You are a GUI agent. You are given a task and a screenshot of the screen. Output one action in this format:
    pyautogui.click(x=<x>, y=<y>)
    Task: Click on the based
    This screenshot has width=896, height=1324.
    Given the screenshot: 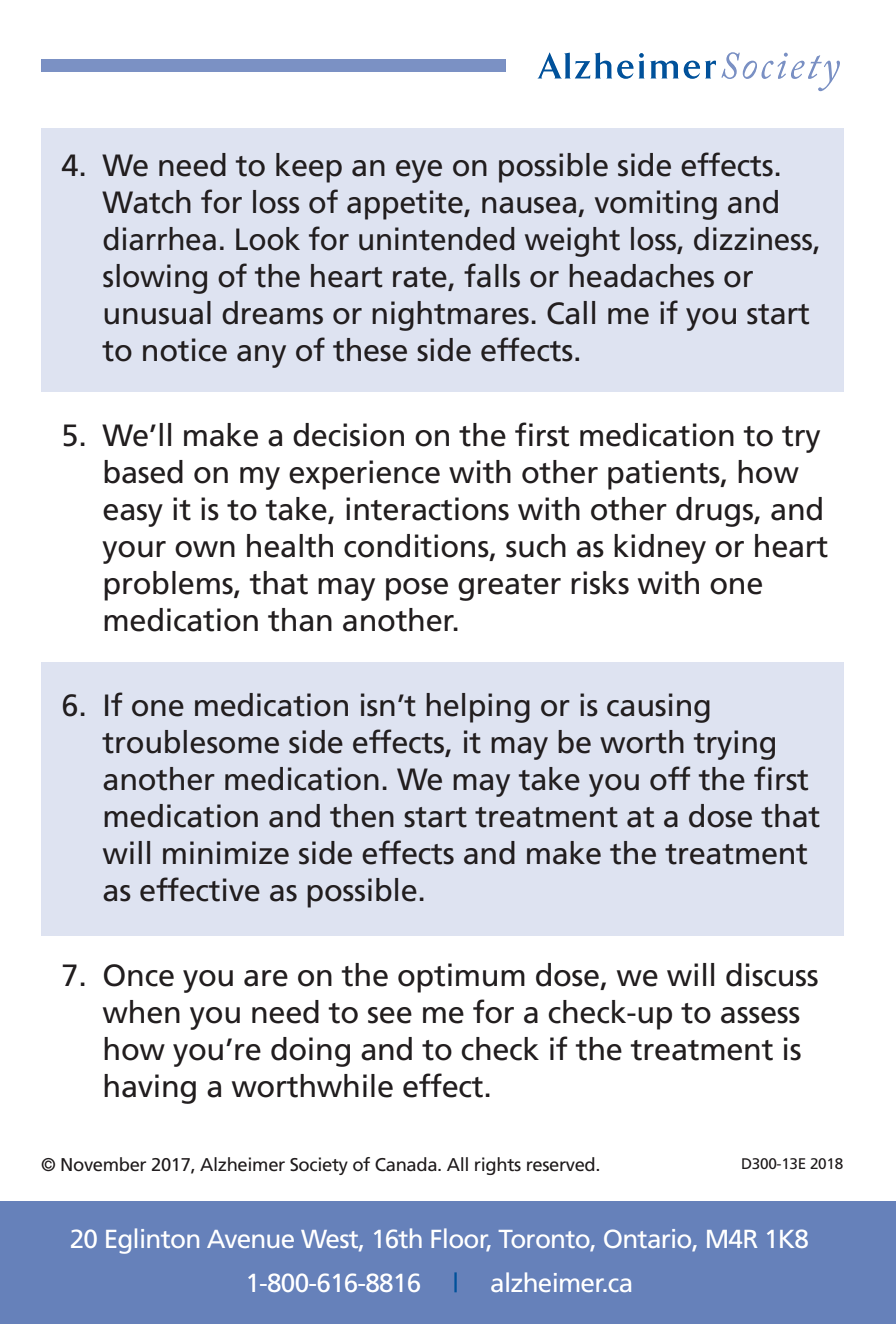 What is the action you would take?
    pyautogui.click(x=143, y=472)
